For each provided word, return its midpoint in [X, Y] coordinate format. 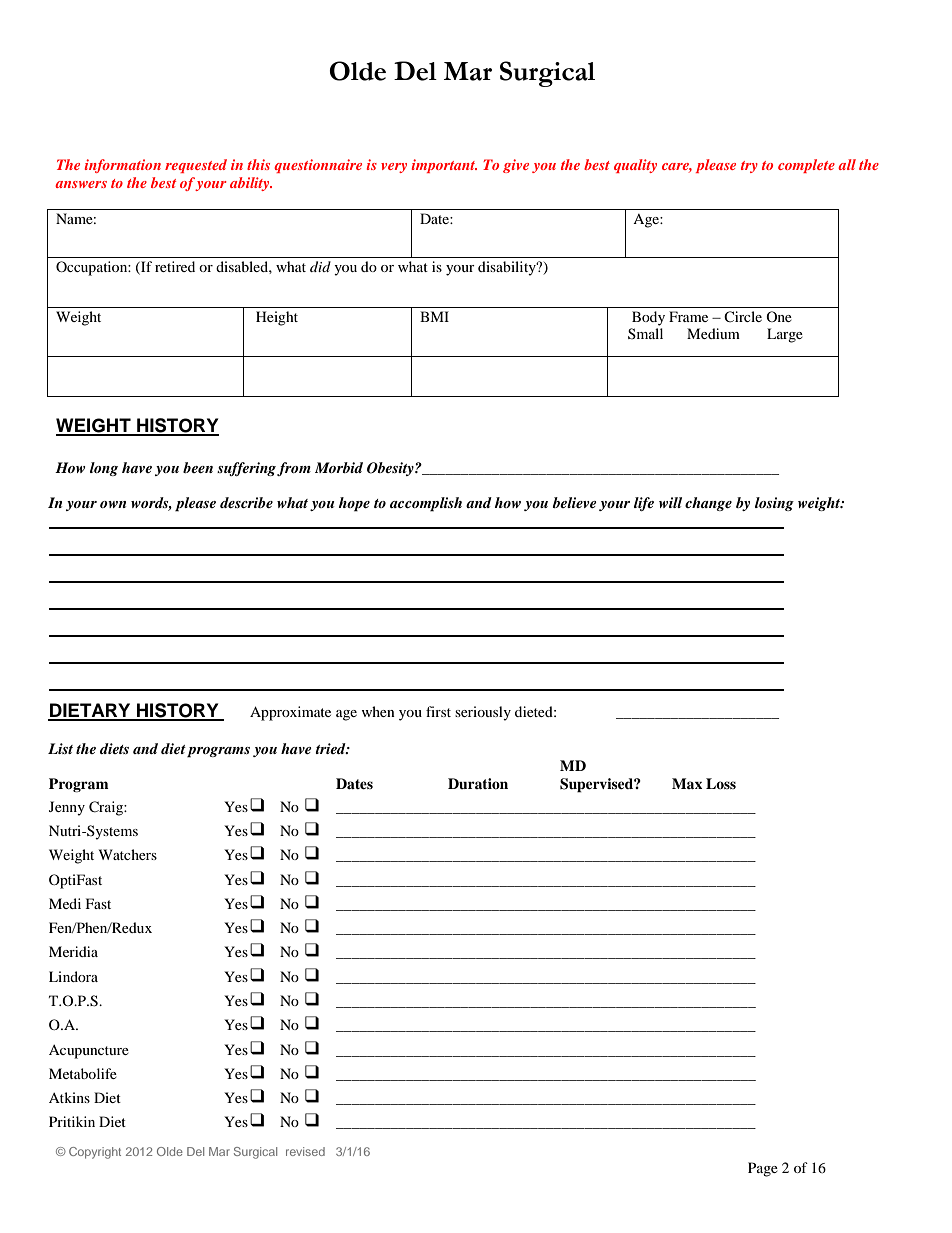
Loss [721, 783]
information [122, 166]
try [749, 167]
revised [305, 1151]
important [444, 166]
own [113, 504]
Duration [478, 783]
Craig [107, 808]
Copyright [95, 1153]
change [708, 504]
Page [763, 1169]
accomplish [426, 504]
